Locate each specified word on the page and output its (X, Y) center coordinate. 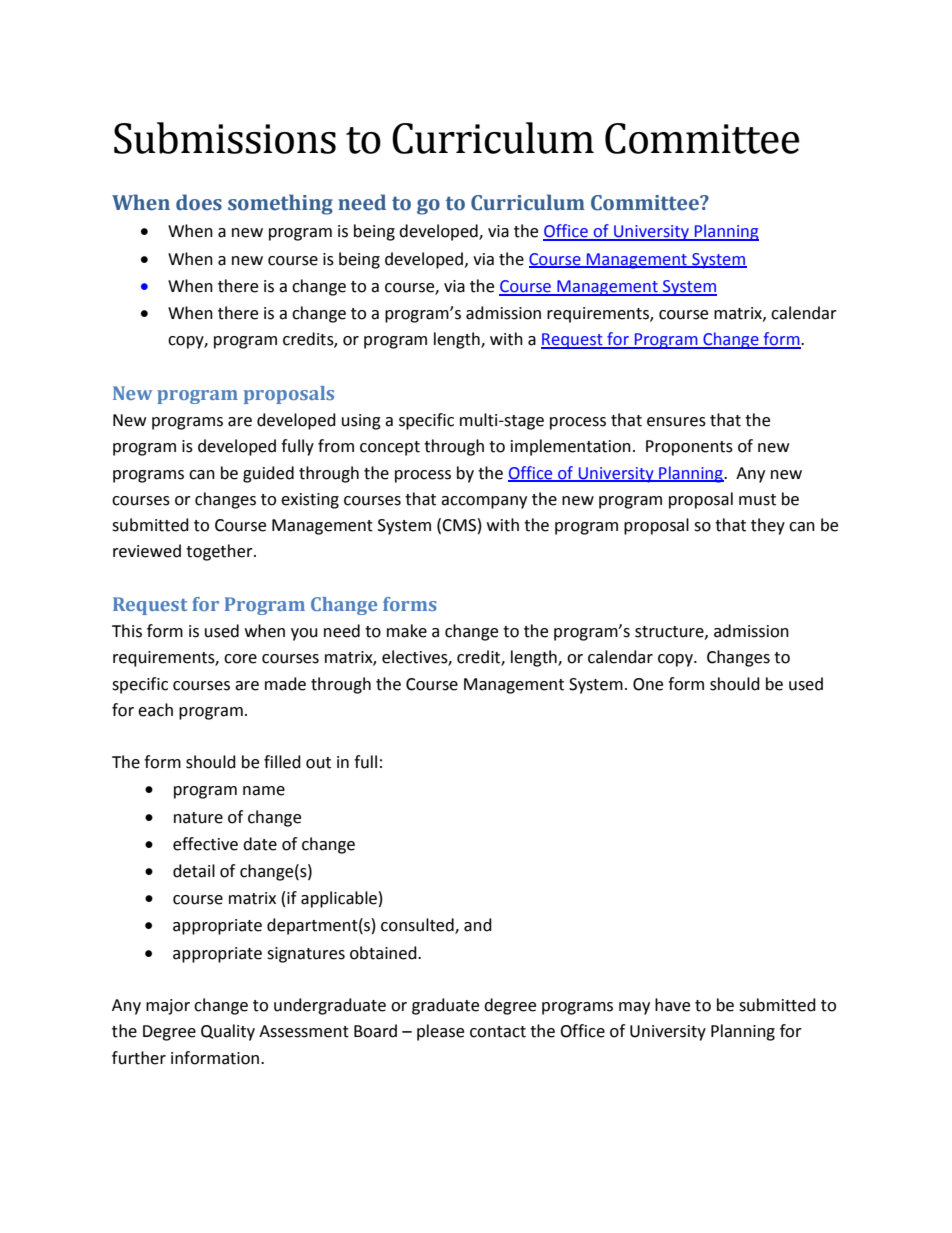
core (240, 659)
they (768, 526)
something (280, 204)
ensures (676, 422)
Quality (228, 1032)
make (407, 631)
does (199, 202)
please (440, 1032)
